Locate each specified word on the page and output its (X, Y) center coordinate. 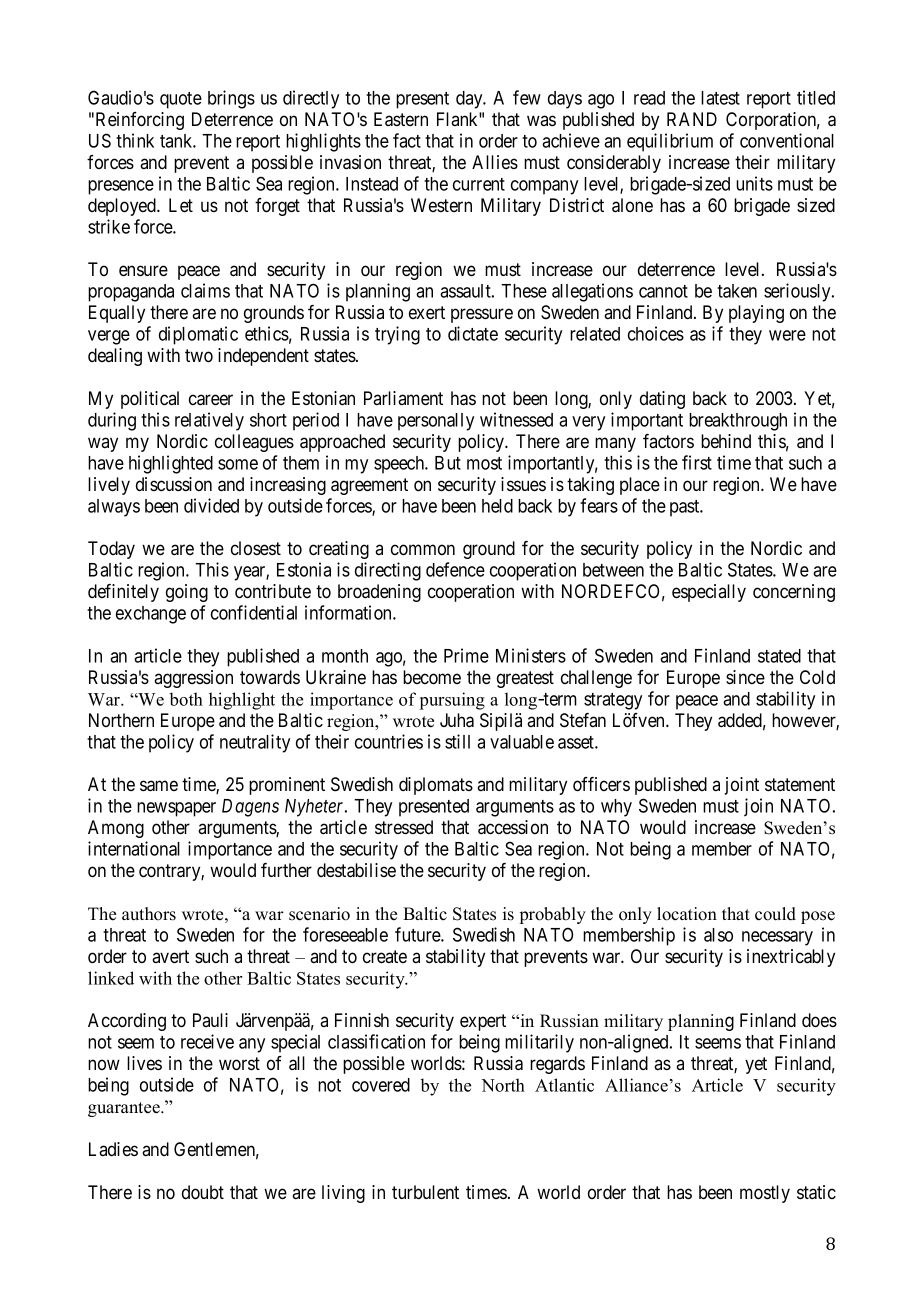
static (816, 1192)
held (497, 506)
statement (800, 784)
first (697, 462)
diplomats (436, 786)
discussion (174, 484)
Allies (495, 162)
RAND (692, 119)
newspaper (176, 809)
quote (181, 100)
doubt (203, 1192)
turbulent (425, 1192)
